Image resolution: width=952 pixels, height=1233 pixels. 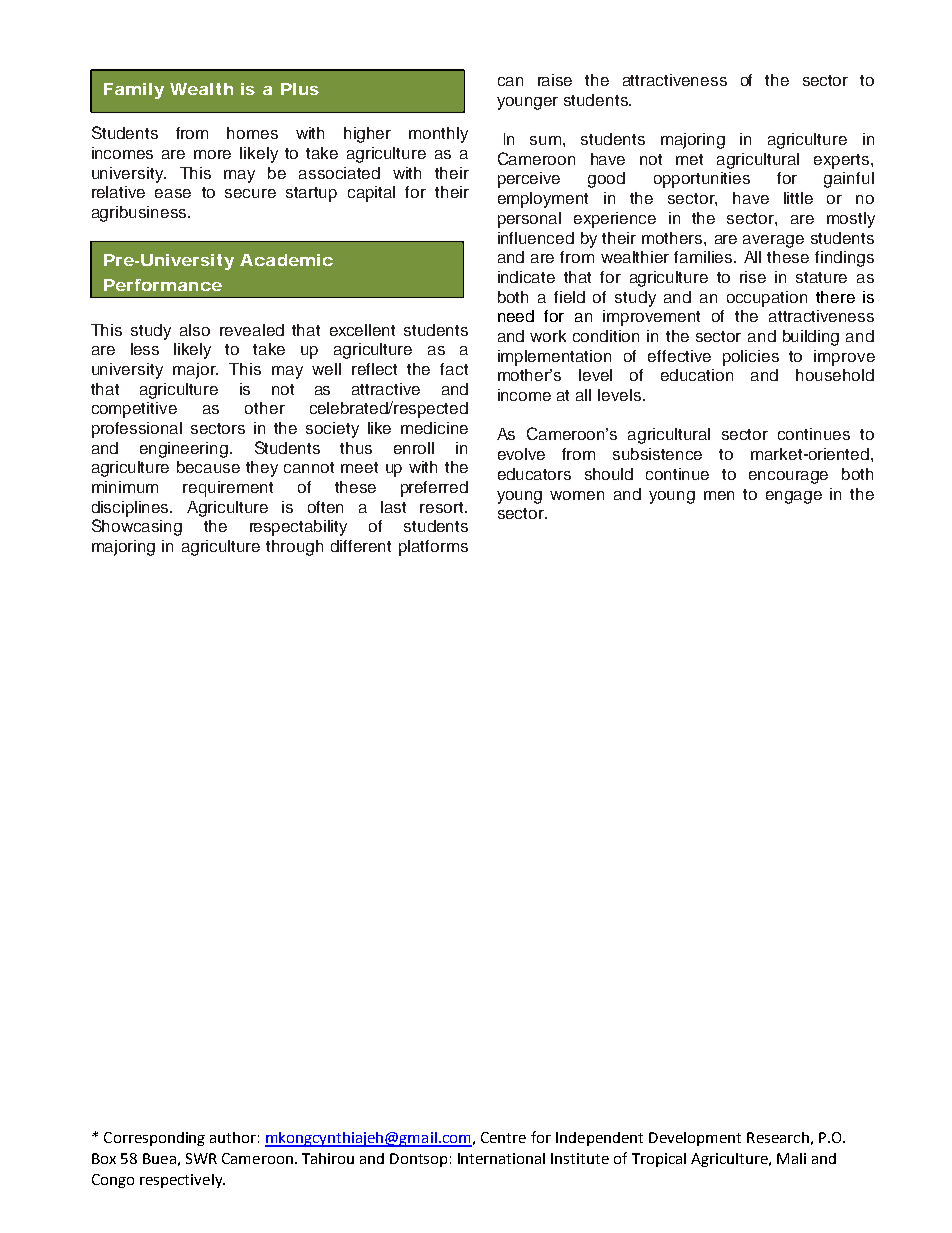 I want to click on more, so click(x=212, y=154).
